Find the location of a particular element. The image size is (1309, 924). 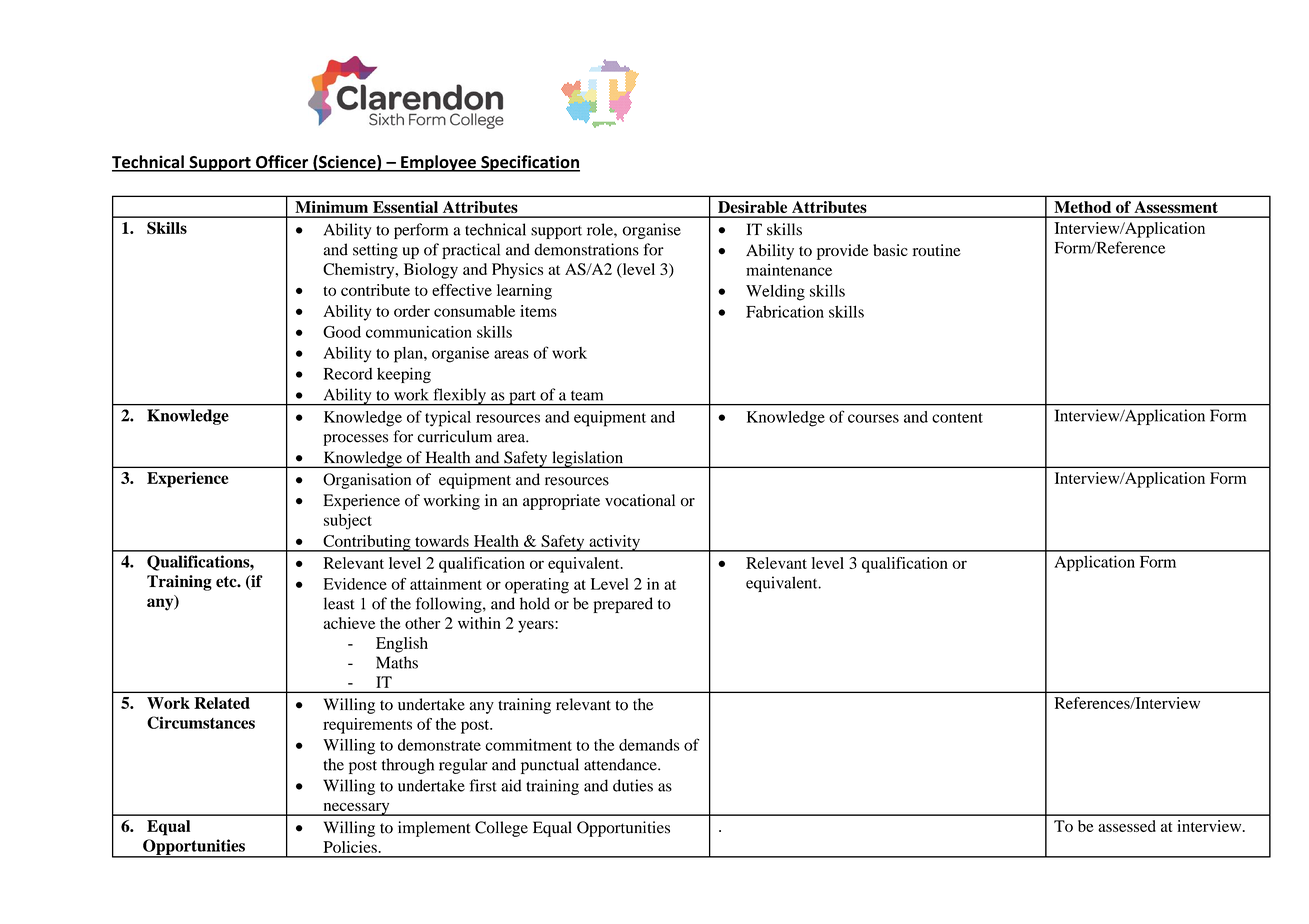

Record is located at coordinates (348, 374).
